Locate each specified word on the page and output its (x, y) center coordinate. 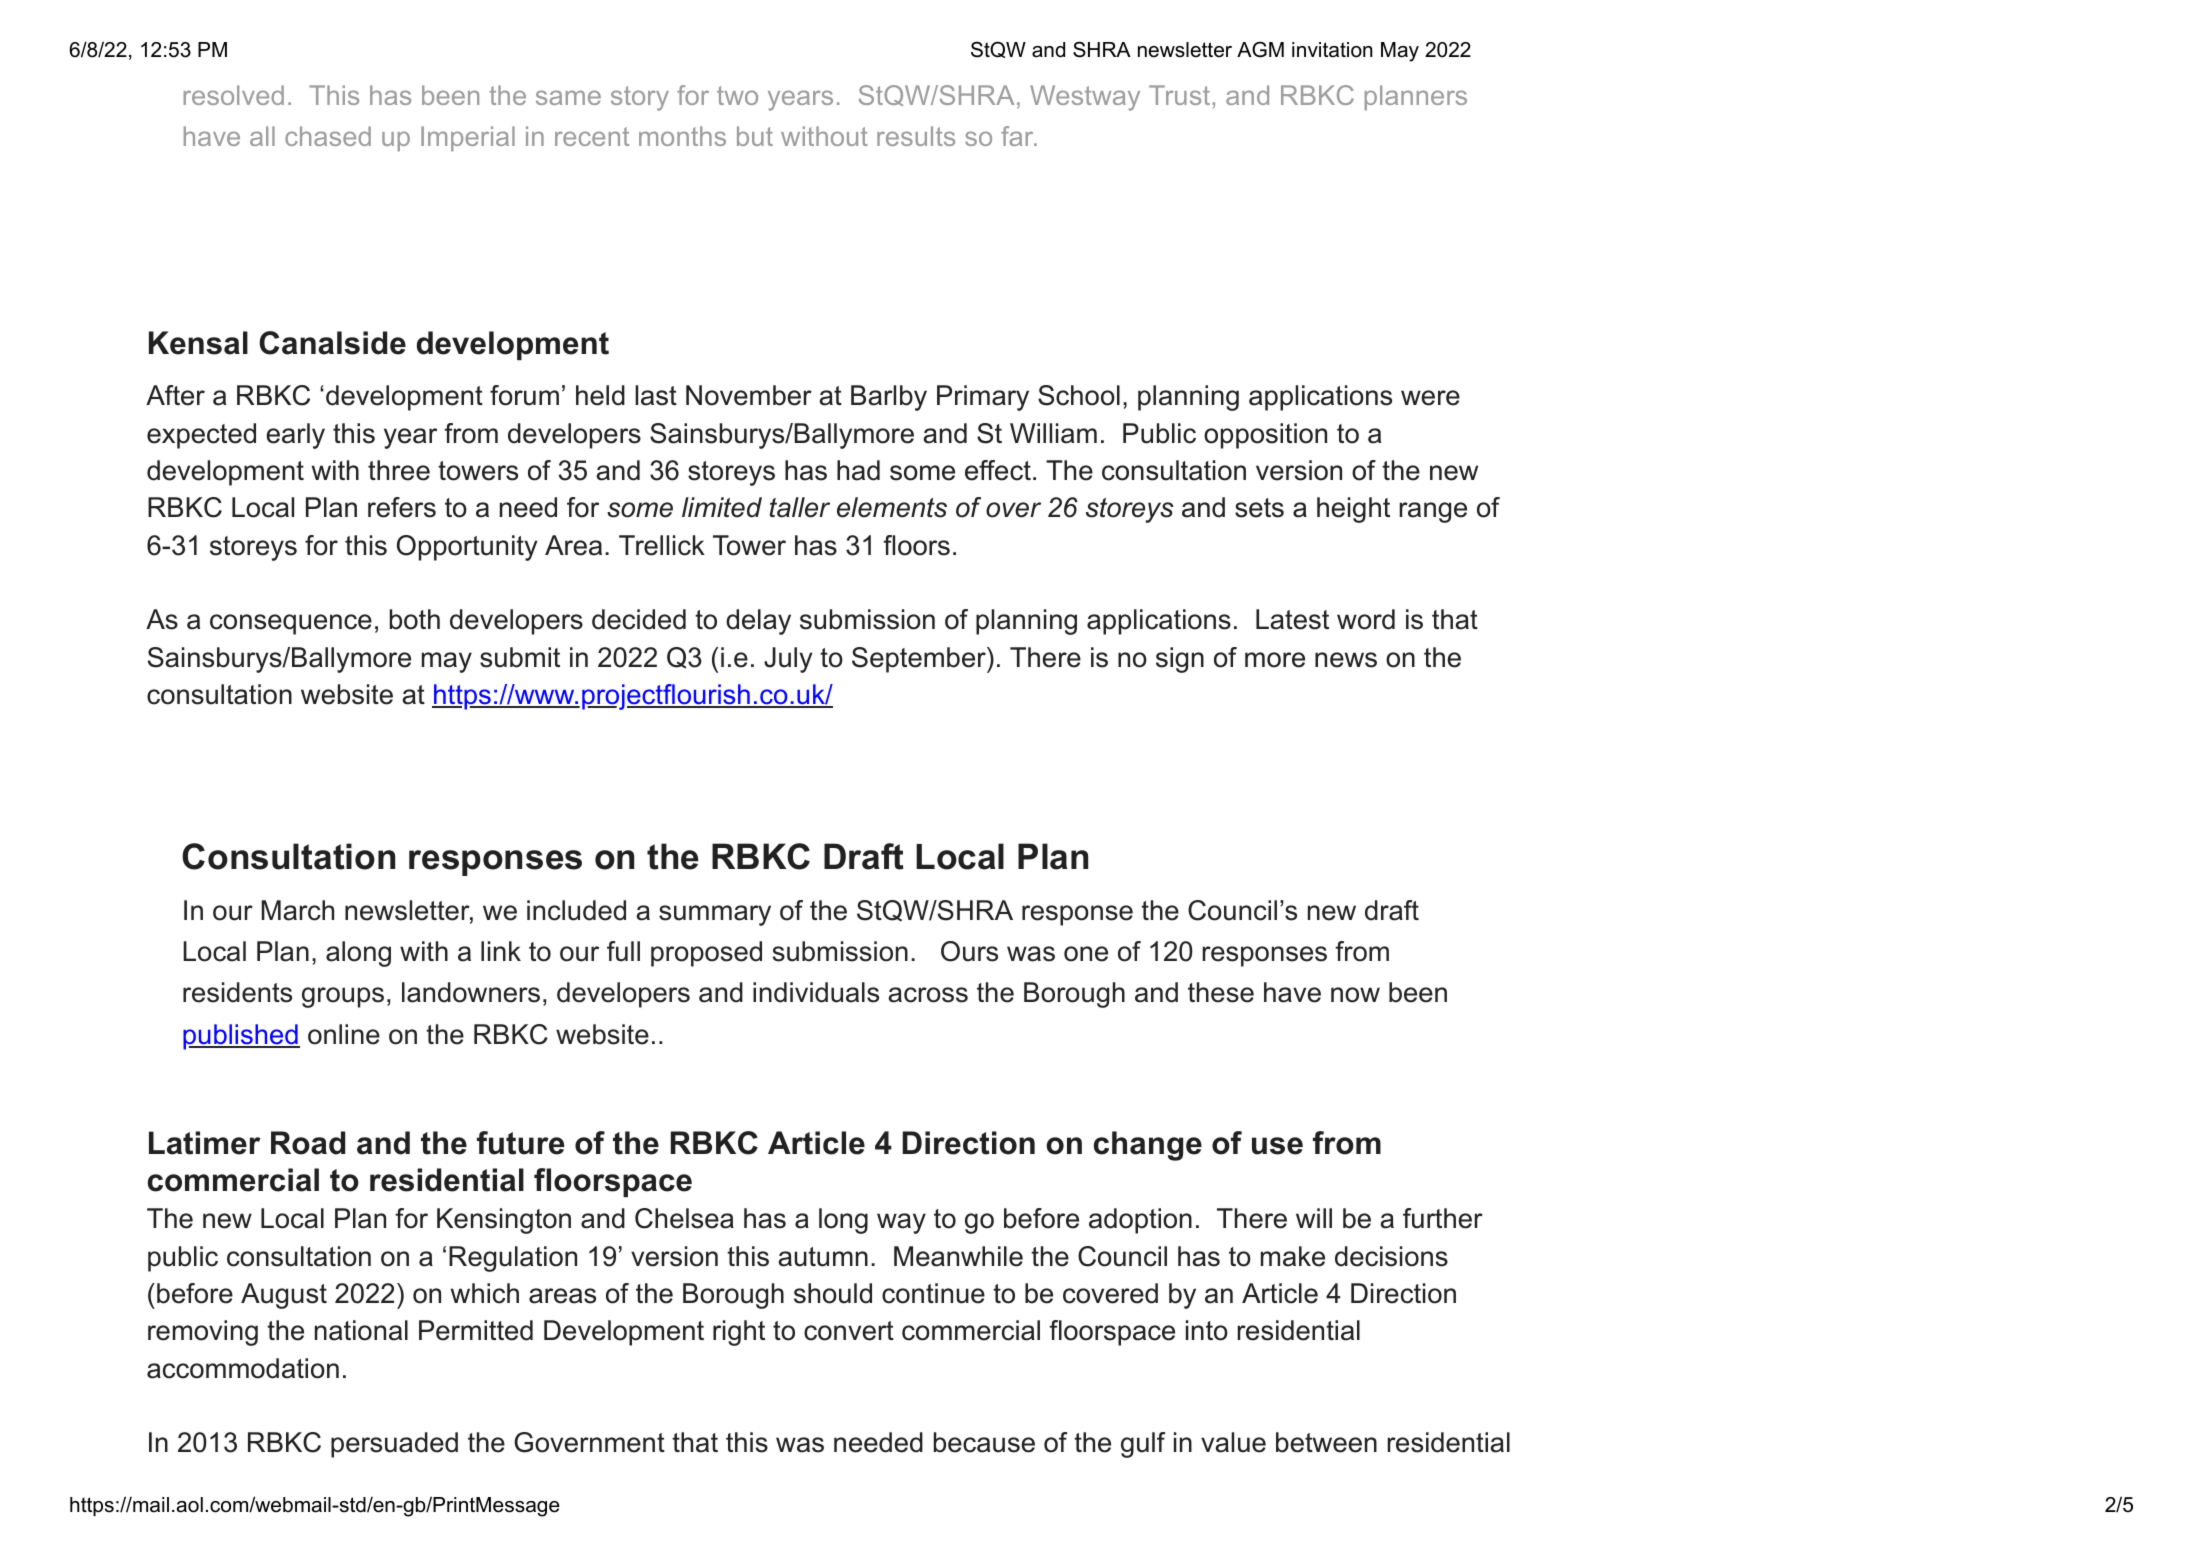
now (1355, 995)
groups (343, 997)
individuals (816, 992)
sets (1259, 508)
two (737, 95)
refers (402, 507)
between (1326, 1442)
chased (328, 136)
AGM (1260, 49)
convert (849, 1331)
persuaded (394, 1445)
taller (800, 507)
